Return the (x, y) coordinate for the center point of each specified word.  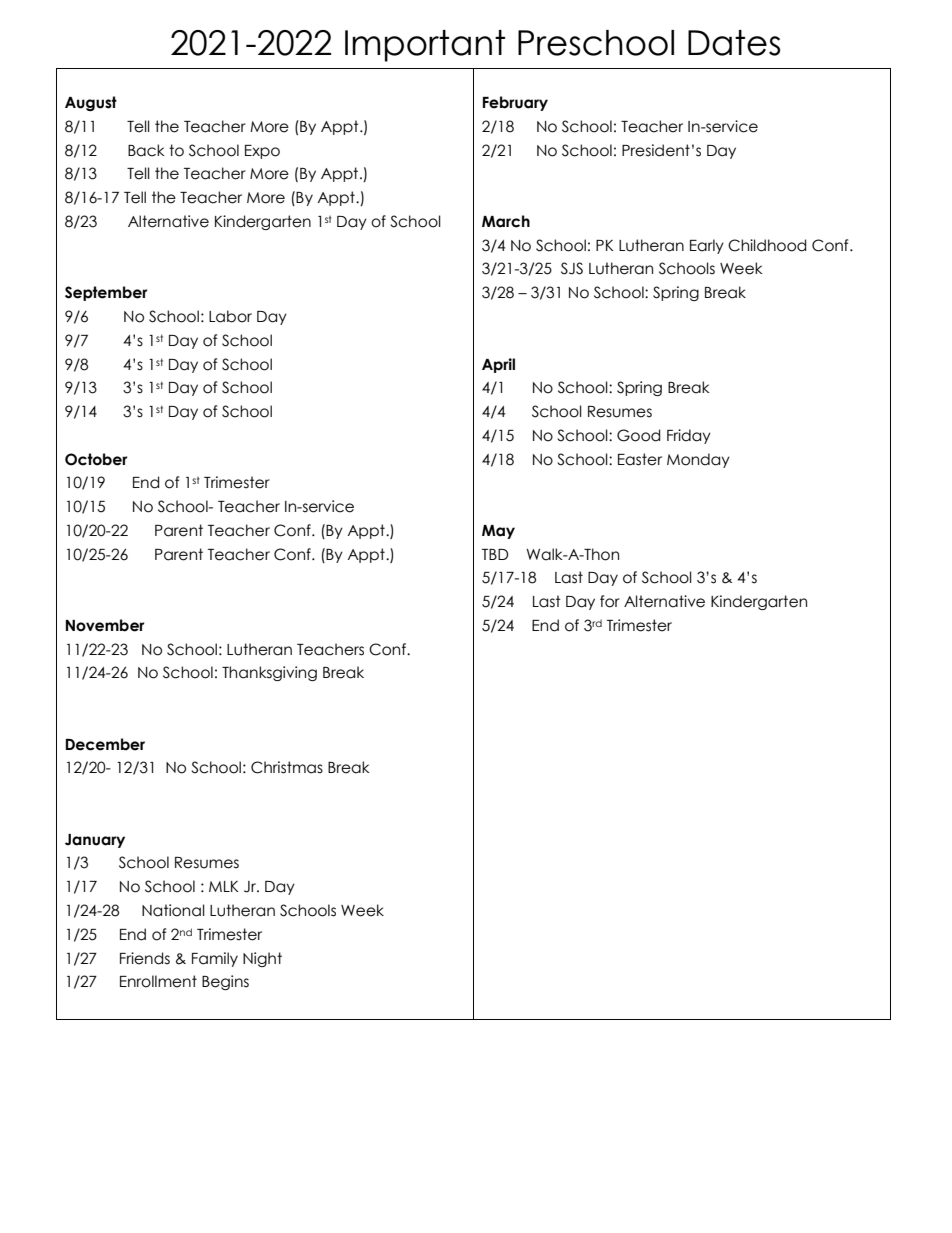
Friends (145, 958)
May (498, 532)
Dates (734, 43)
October (96, 459)
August (91, 103)
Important (425, 46)
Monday (698, 460)
